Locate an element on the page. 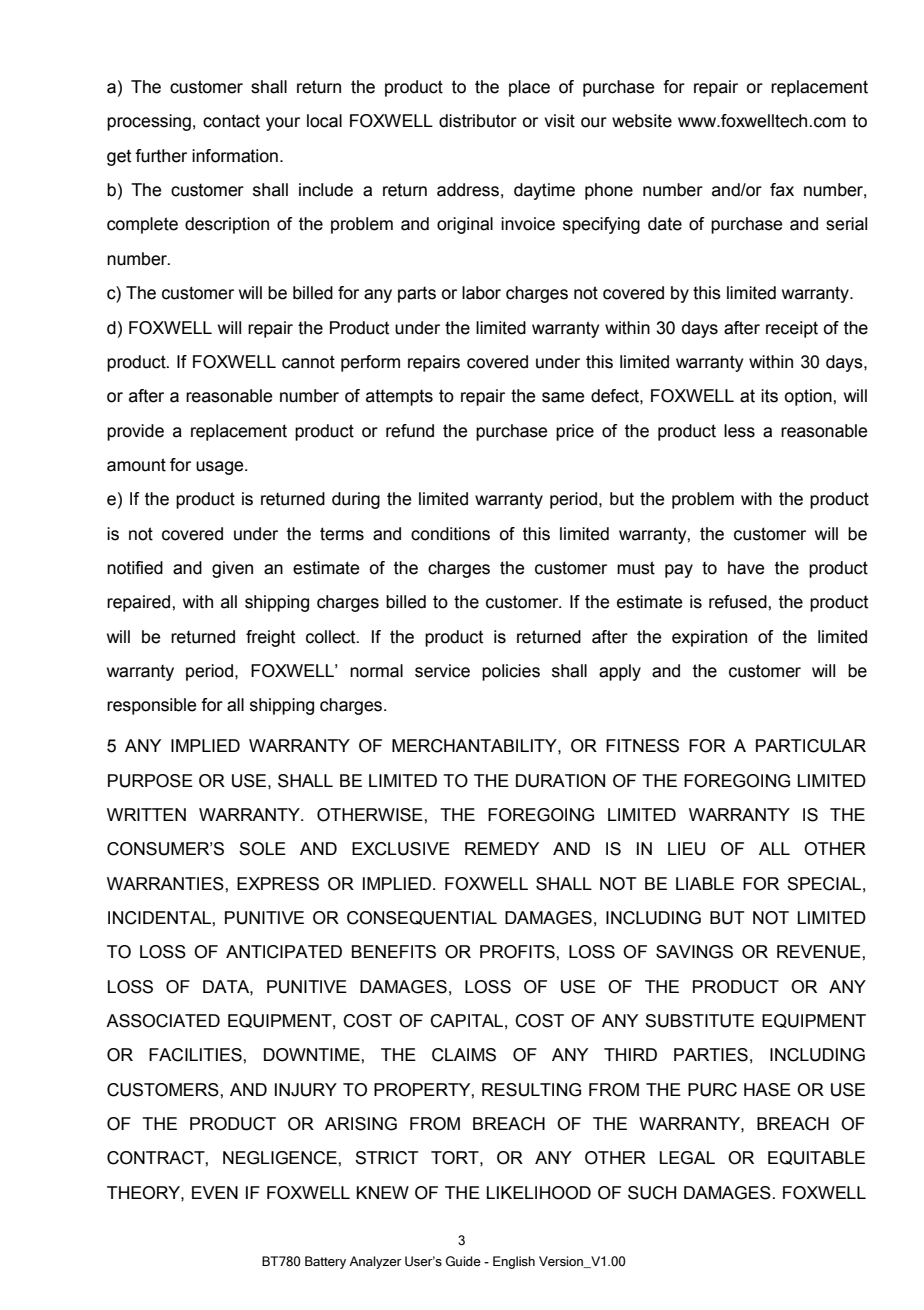 This page has height=1310, width=924. distributor is located at coordinates (478, 121).
